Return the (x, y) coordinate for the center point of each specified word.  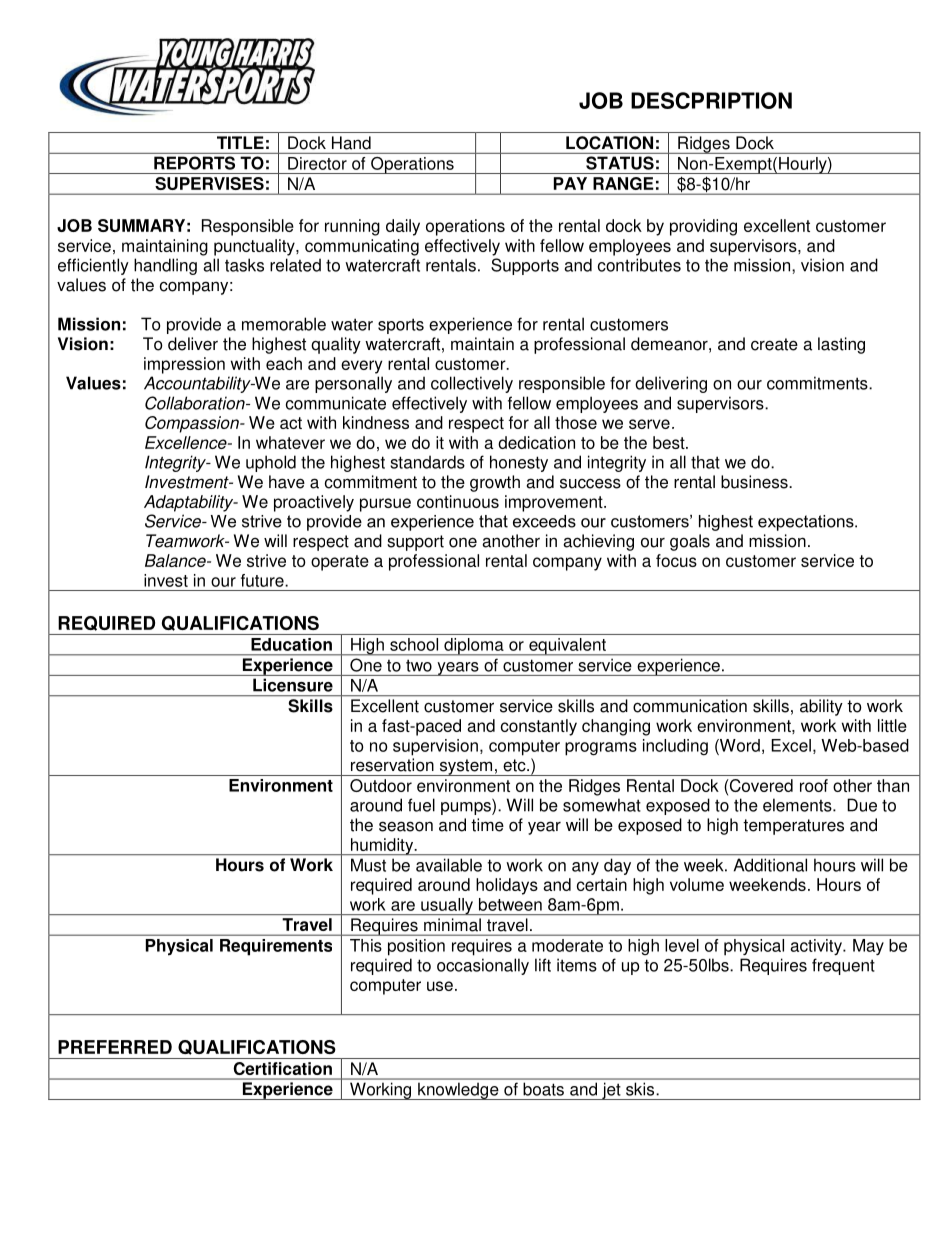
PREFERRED (115, 1047)
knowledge (458, 1091)
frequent (843, 966)
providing (703, 227)
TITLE (240, 142)
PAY (570, 183)
